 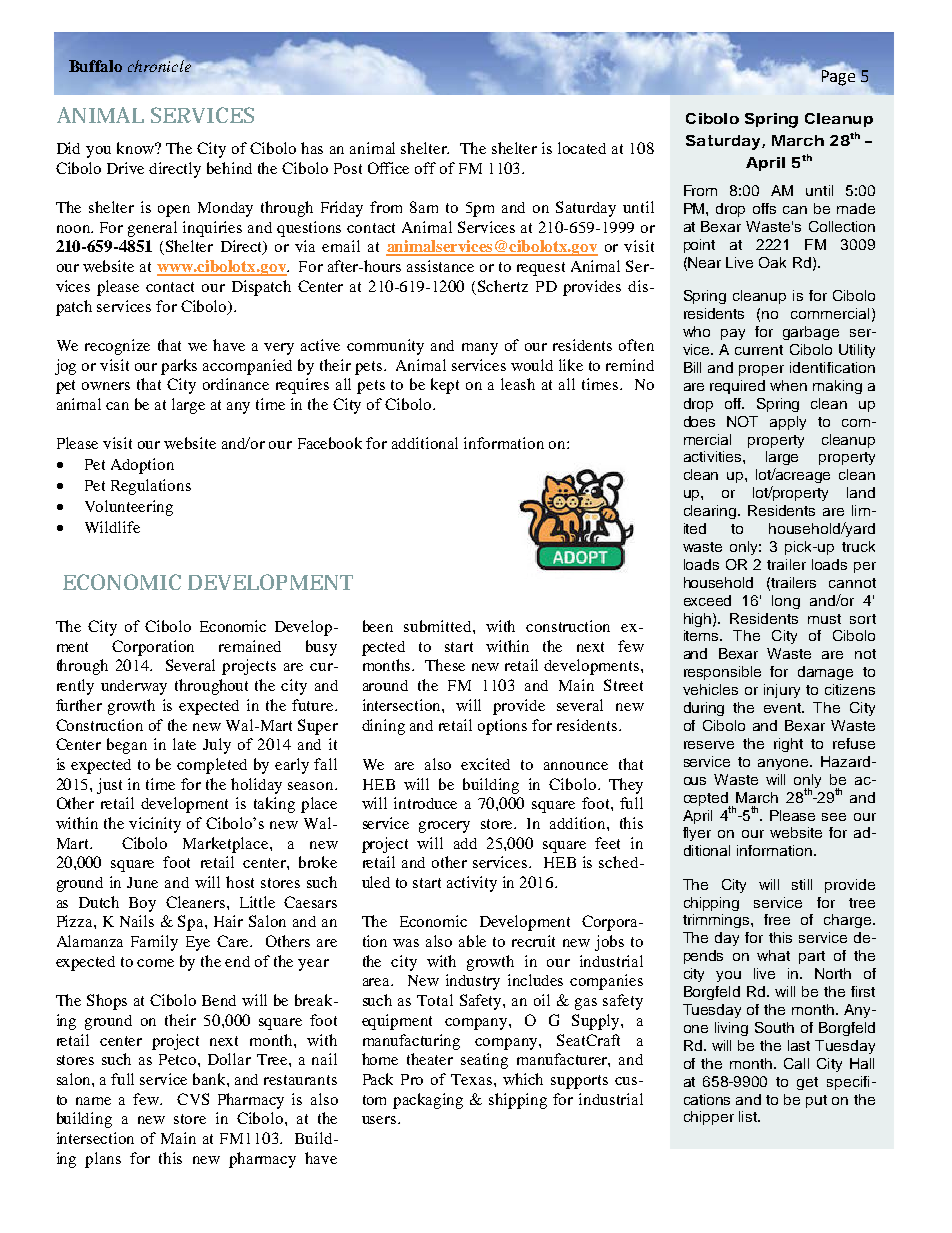 I want to click on long, so click(x=786, y=602).
